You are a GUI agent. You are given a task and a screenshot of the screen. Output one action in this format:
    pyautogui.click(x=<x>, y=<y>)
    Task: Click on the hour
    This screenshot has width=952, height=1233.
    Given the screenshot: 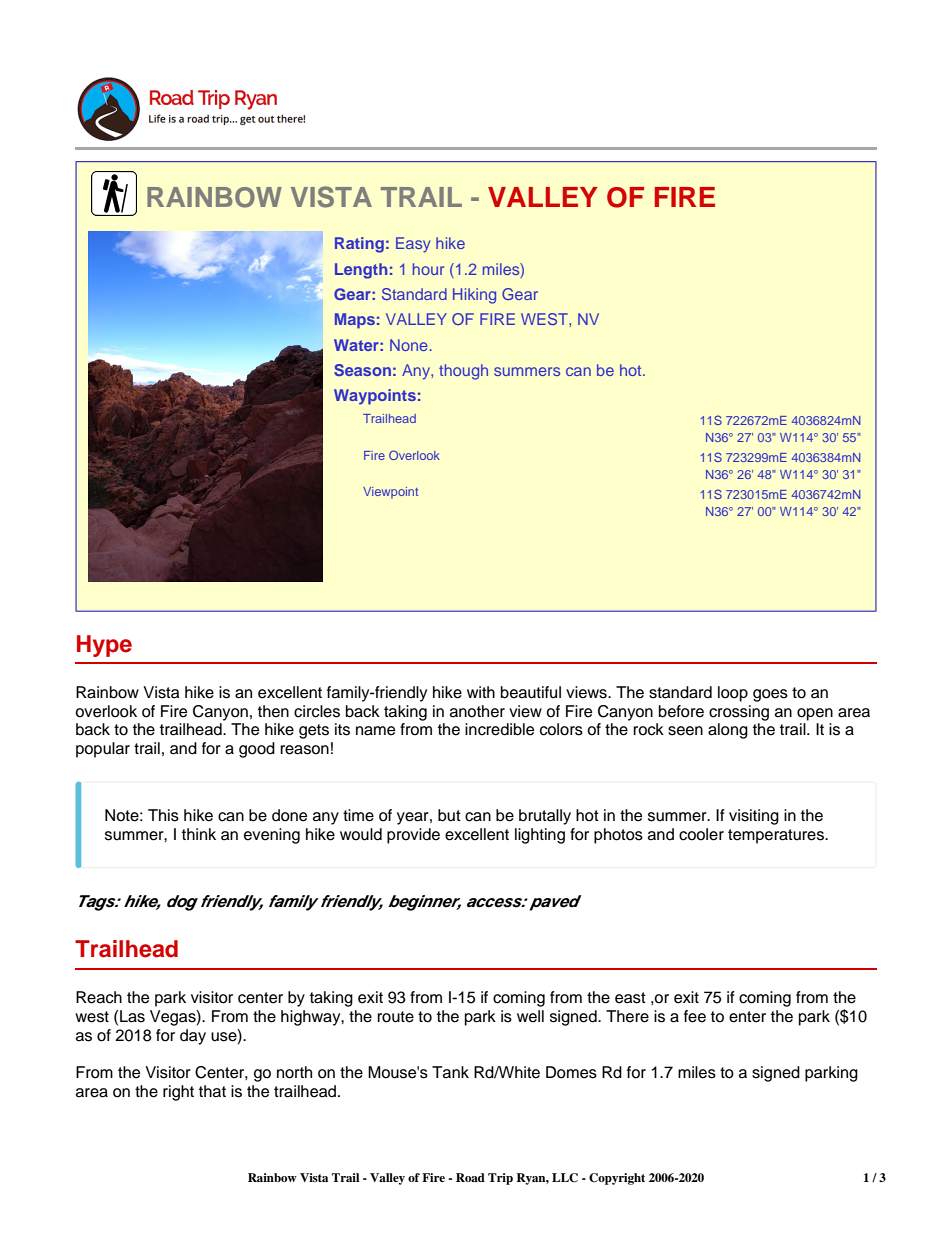 What is the action you would take?
    pyautogui.click(x=428, y=269)
